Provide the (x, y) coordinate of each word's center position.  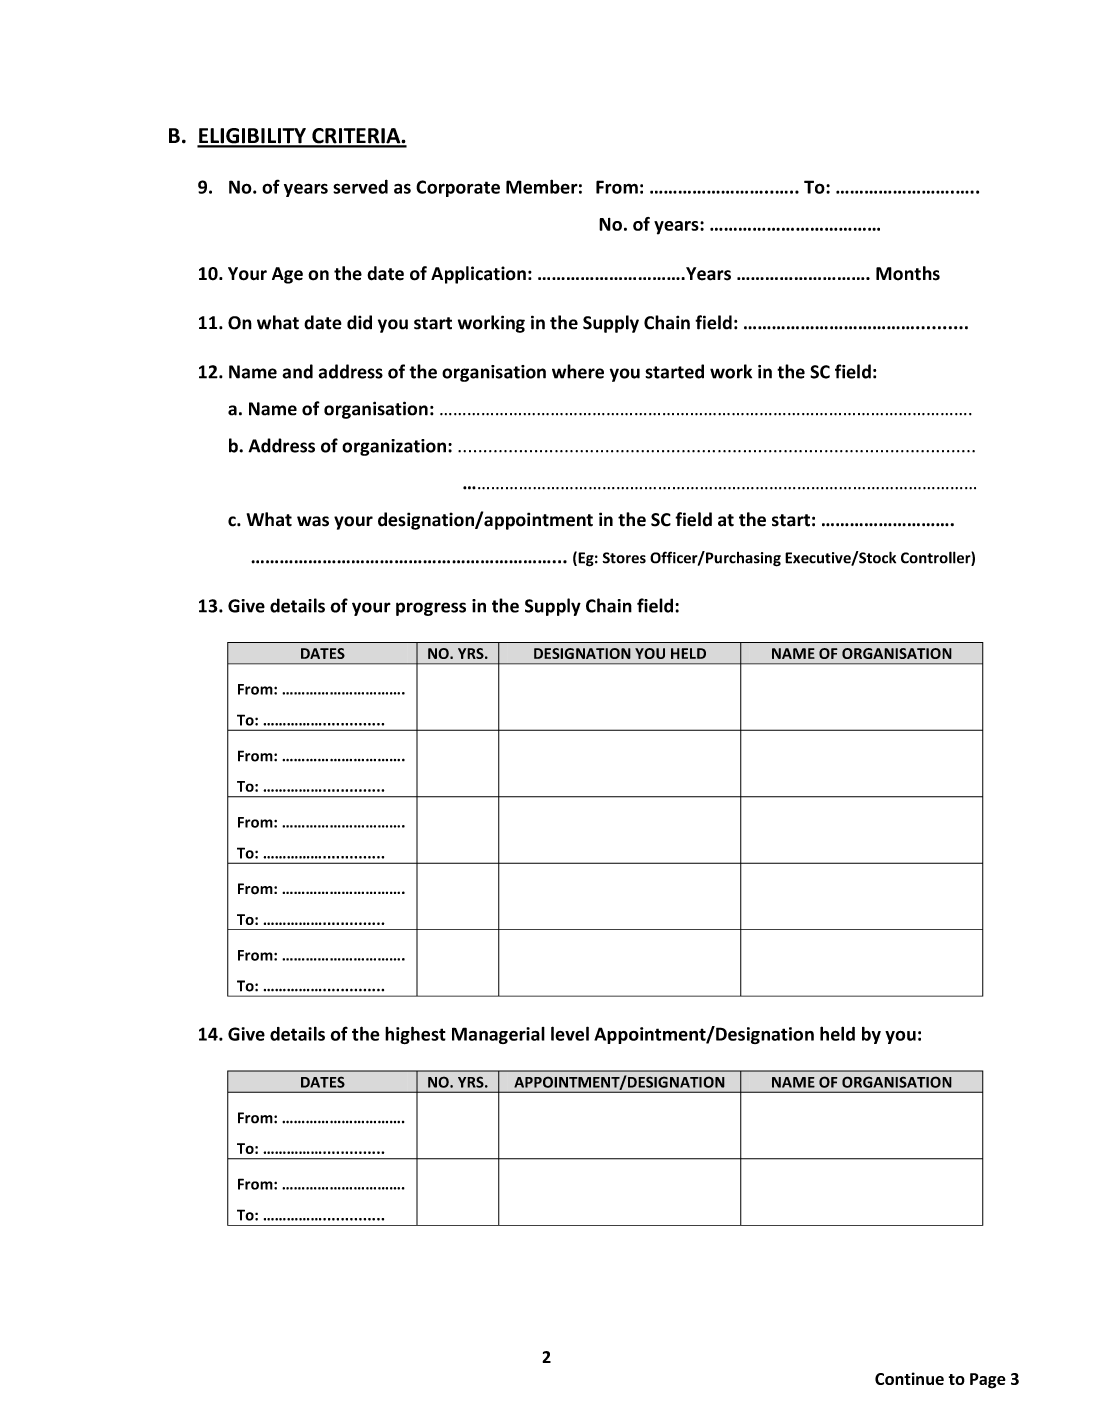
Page (988, 1381)
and (297, 371)
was (313, 521)
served (360, 186)
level (570, 1033)
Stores (624, 558)
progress (431, 609)
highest (415, 1035)
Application (478, 275)
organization (394, 447)
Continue (909, 1378)
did (359, 322)
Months (908, 273)
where (578, 371)
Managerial (498, 1035)
